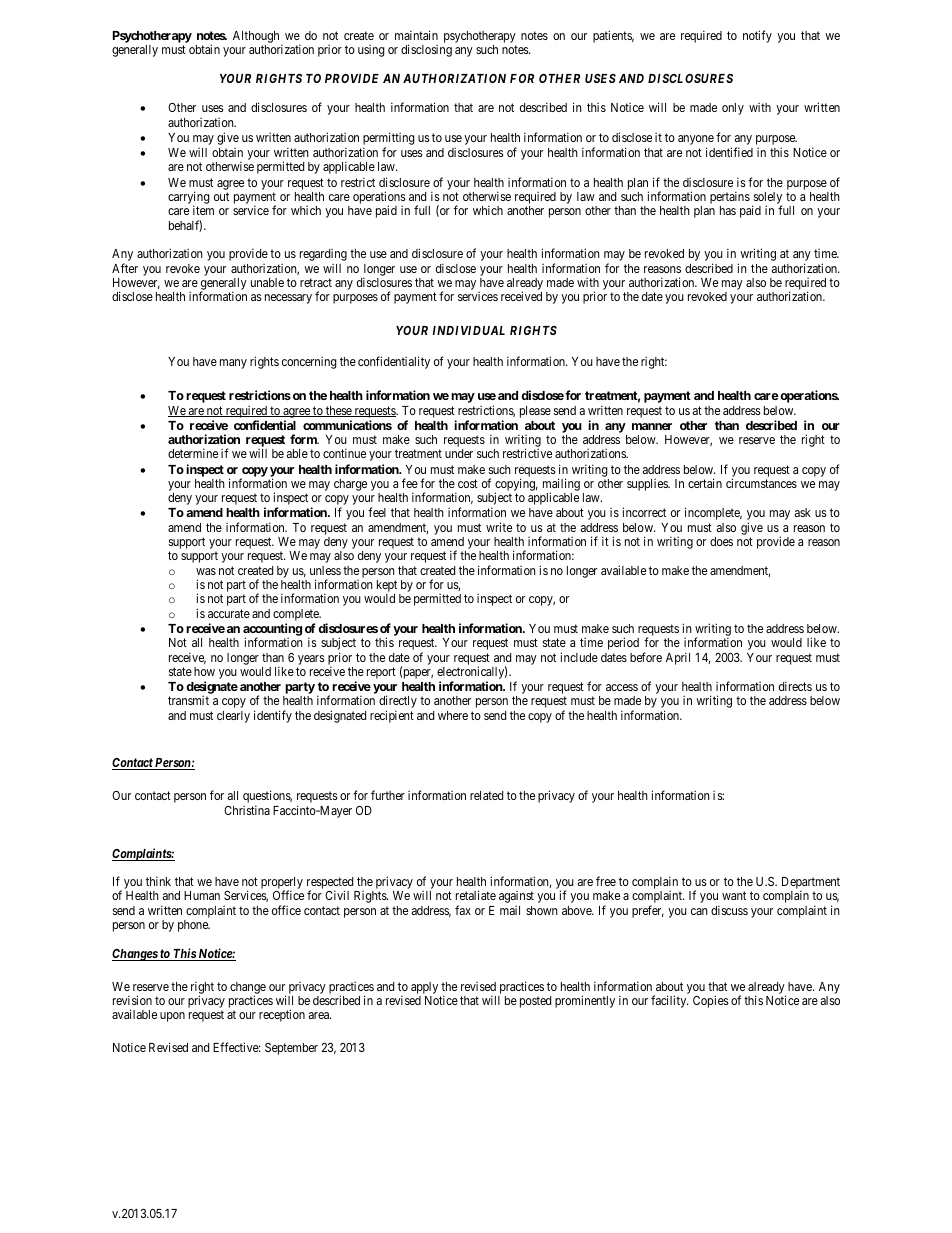 The height and width of the document is (1233, 952). I want to click on Christina, so click(247, 810).
